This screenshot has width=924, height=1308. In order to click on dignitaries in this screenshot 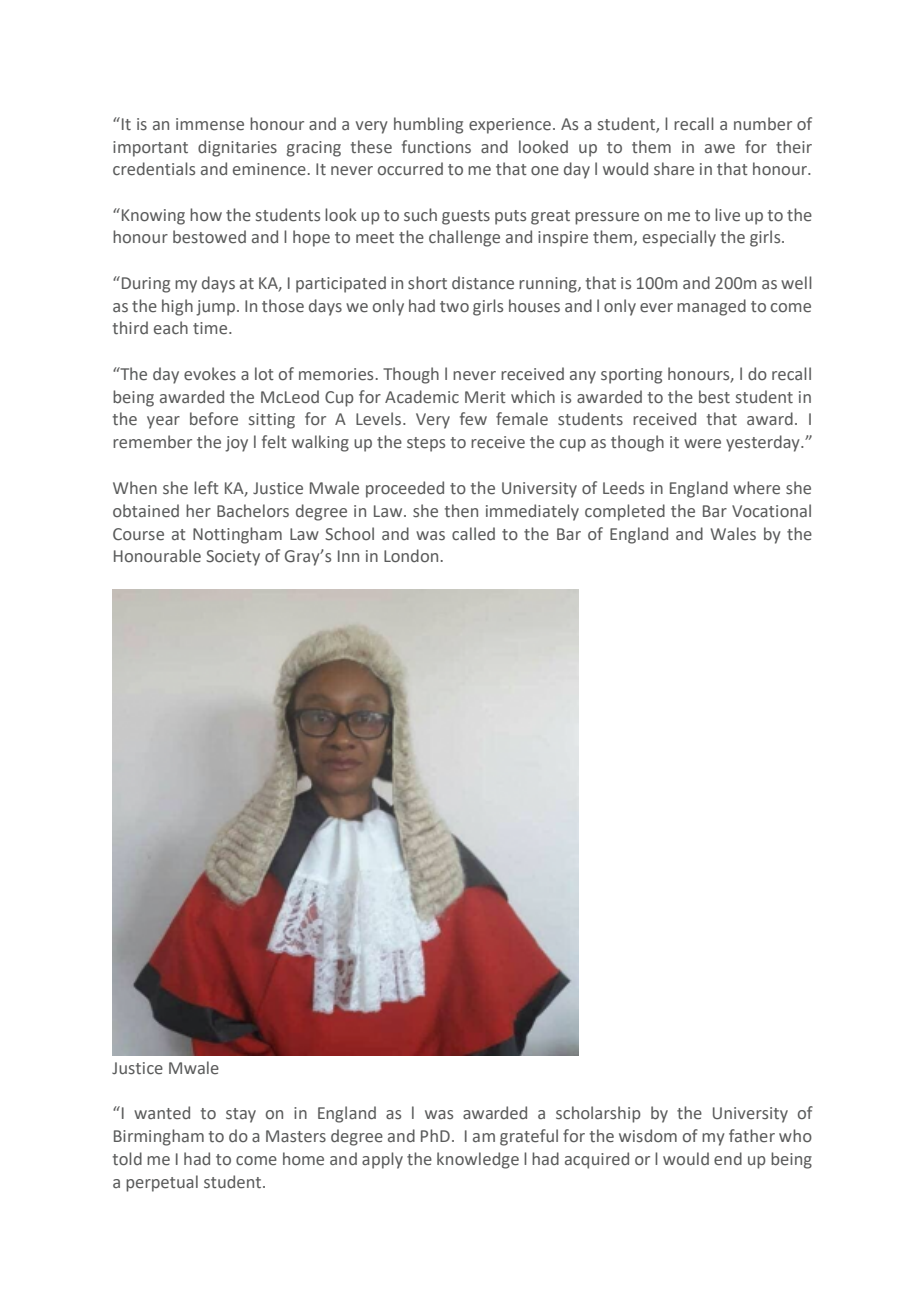, I will do `click(237, 148)`.
